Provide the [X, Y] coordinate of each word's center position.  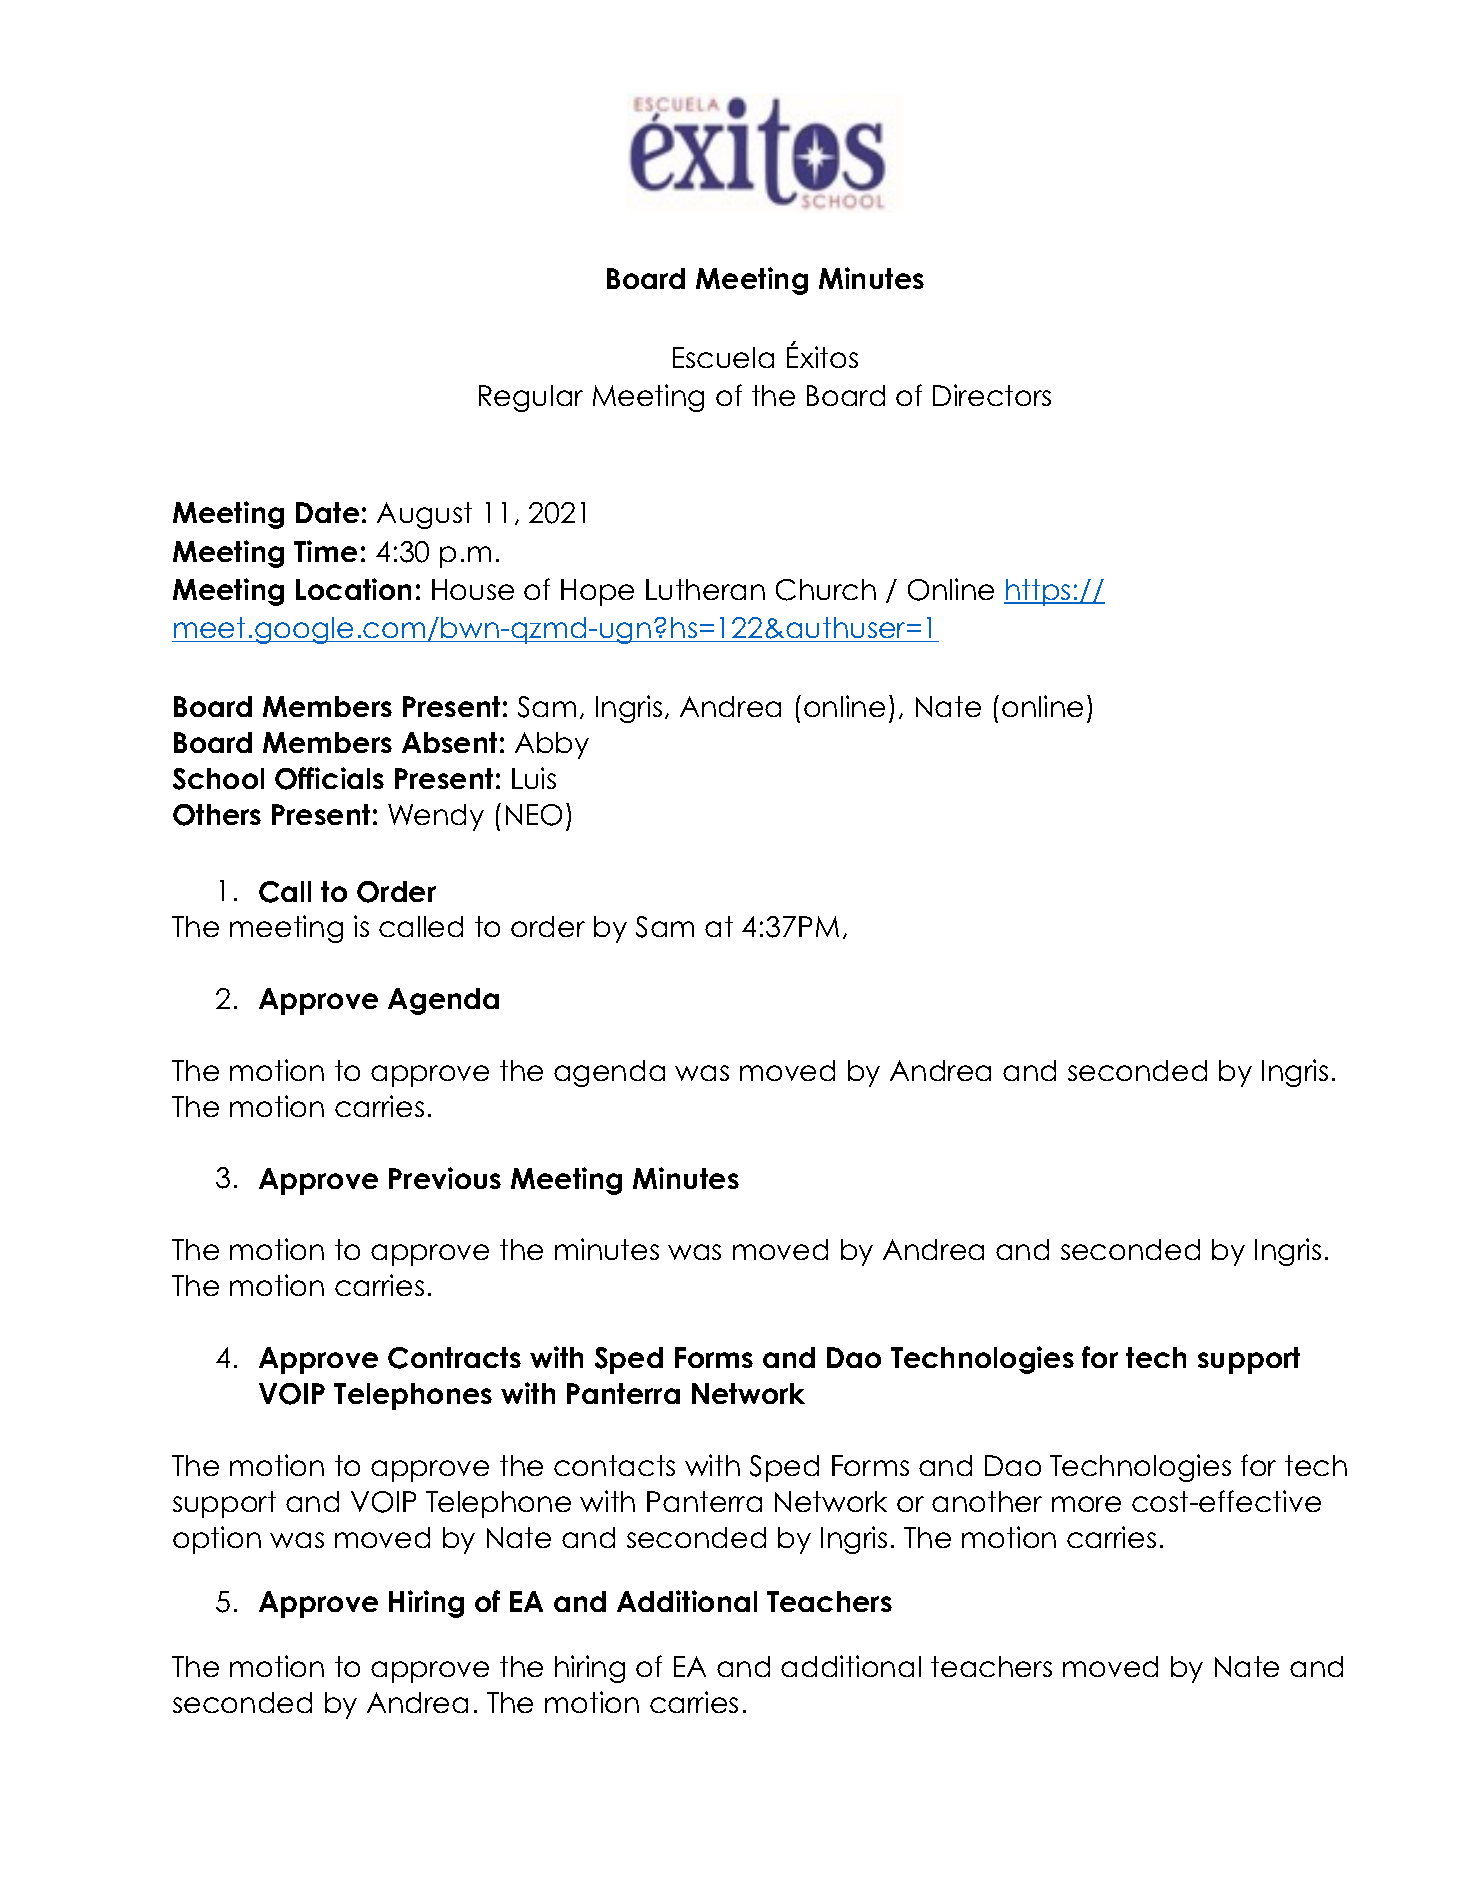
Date [327, 512]
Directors [992, 395]
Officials [329, 778]
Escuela [723, 357]
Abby [552, 745]
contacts [614, 1465]
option [217, 1540]
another [987, 1501]
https [1038, 592]
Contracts [454, 1358]
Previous [445, 1178]
